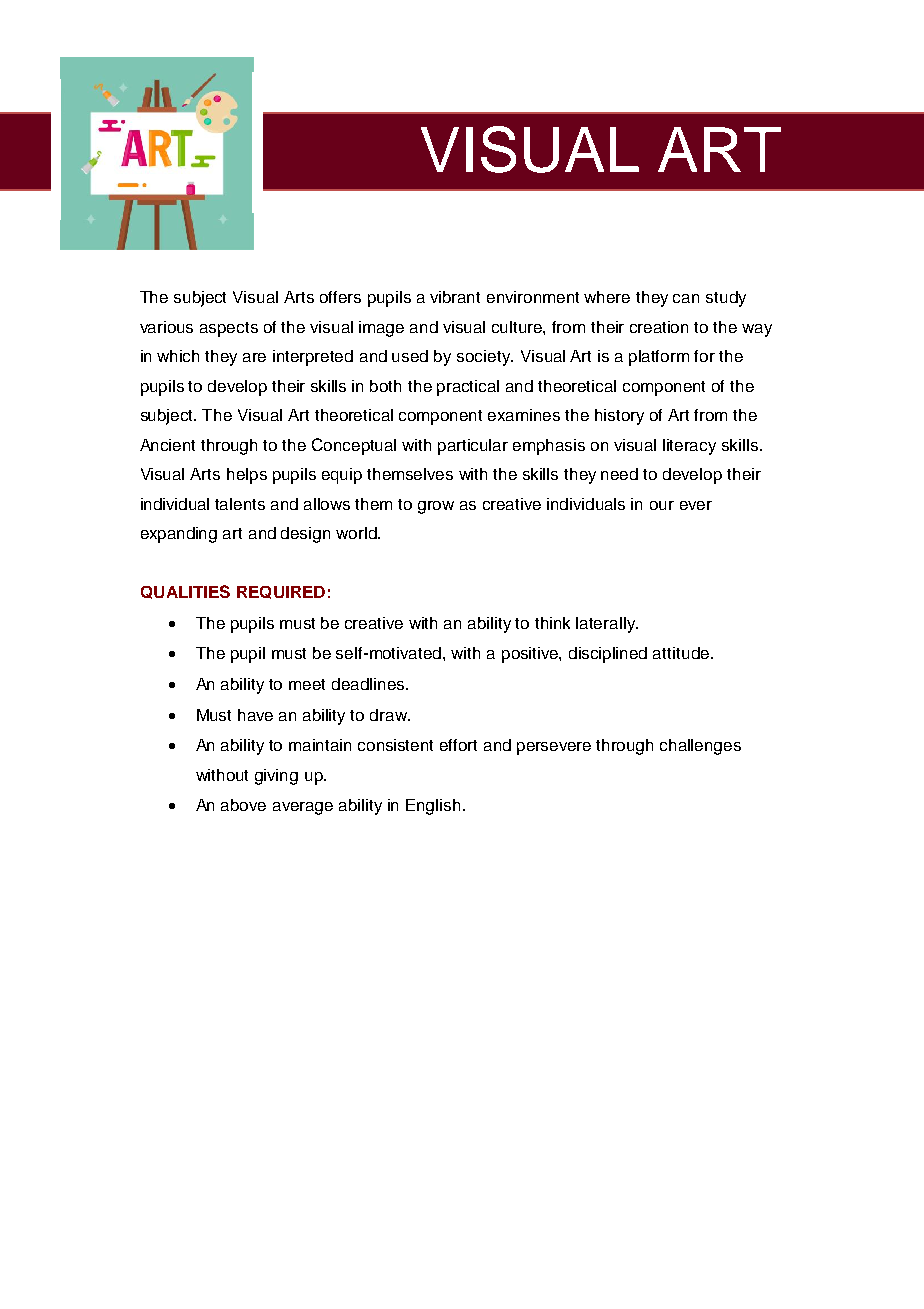 Image resolution: width=924 pixels, height=1309 pixels. I want to click on helps, so click(247, 476).
